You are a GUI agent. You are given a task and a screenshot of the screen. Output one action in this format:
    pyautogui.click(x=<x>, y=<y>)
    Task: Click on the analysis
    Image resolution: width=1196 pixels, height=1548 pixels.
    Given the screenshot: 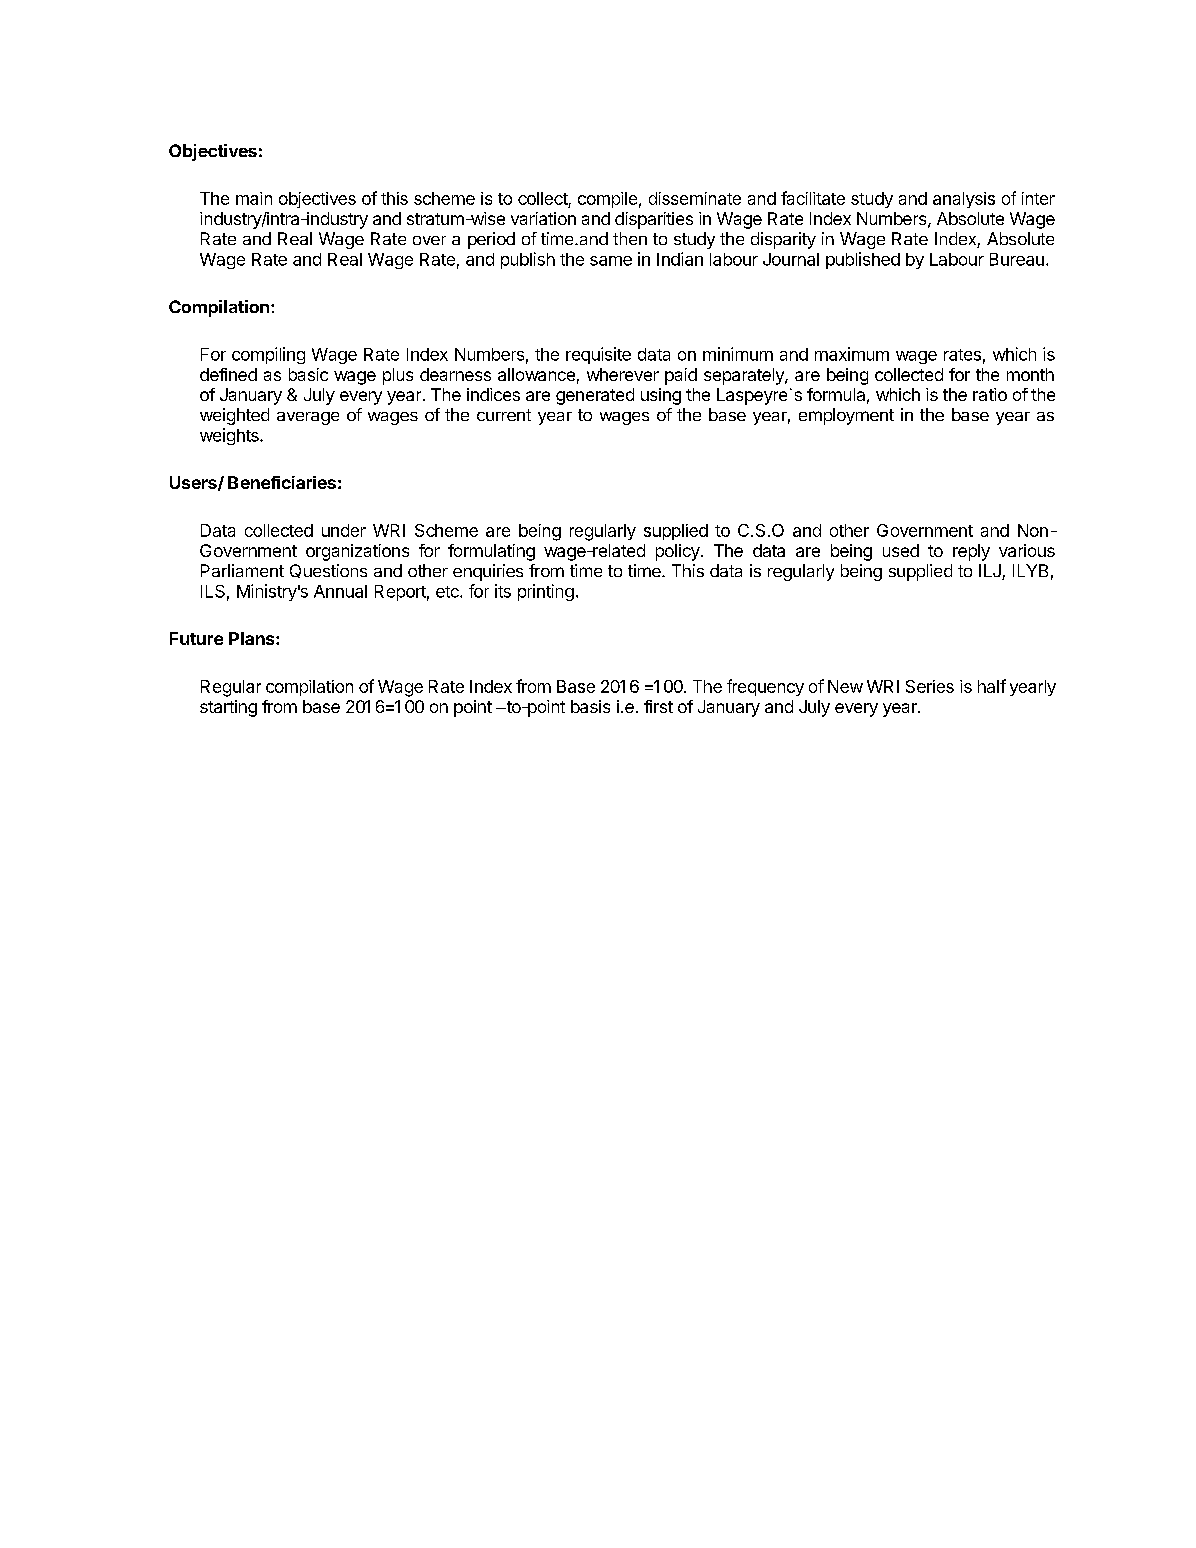 What is the action you would take?
    pyautogui.click(x=964, y=200)
